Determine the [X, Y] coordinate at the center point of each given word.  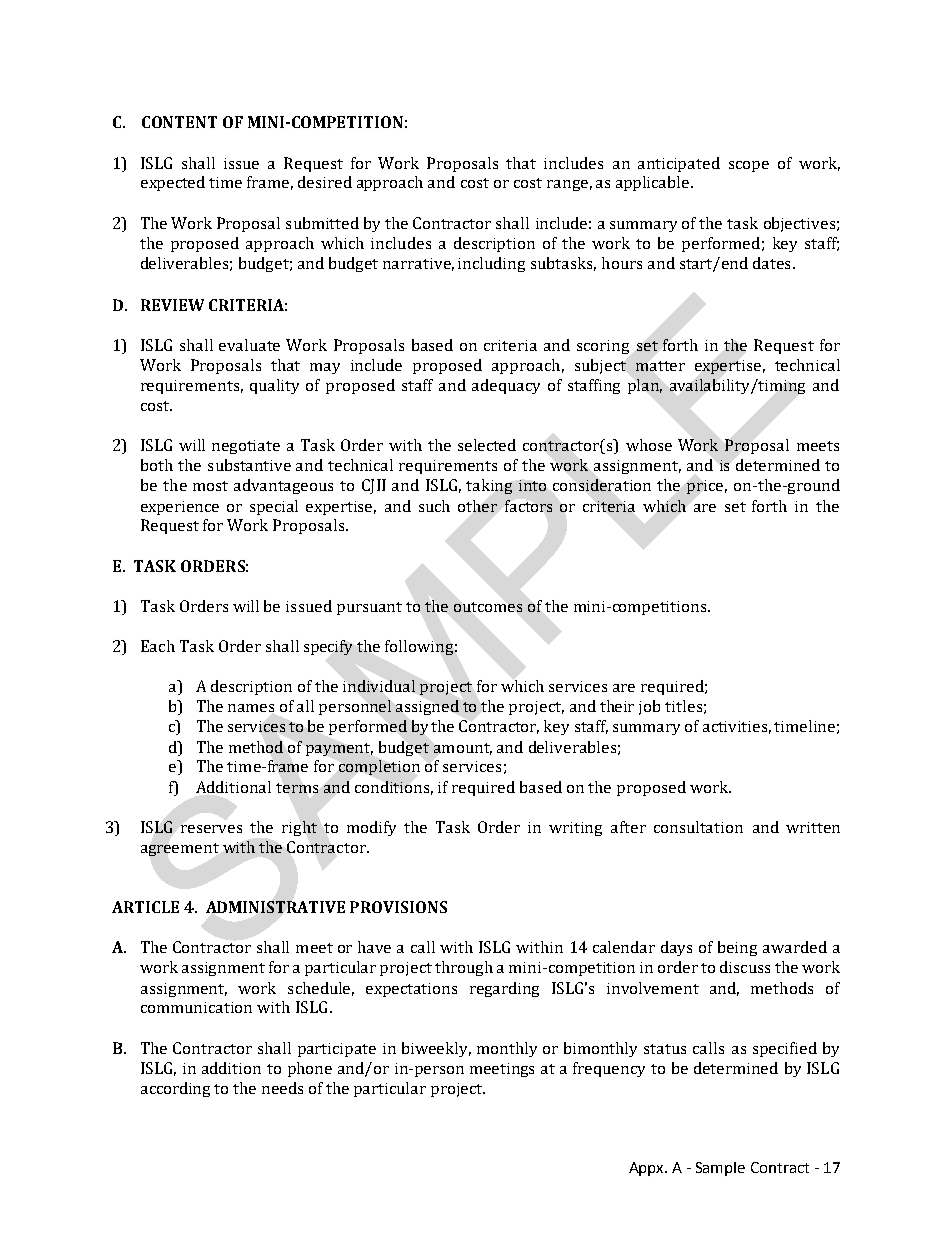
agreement [180, 849]
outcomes [488, 607]
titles [683, 706]
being [737, 948]
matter [660, 366]
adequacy [506, 386]
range [567, 185]
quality [274, 386]
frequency [609, 1069]
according [175, 1089]
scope [749, 166]
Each [158, 646]
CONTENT [179, 122]
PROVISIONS [398, 907]
